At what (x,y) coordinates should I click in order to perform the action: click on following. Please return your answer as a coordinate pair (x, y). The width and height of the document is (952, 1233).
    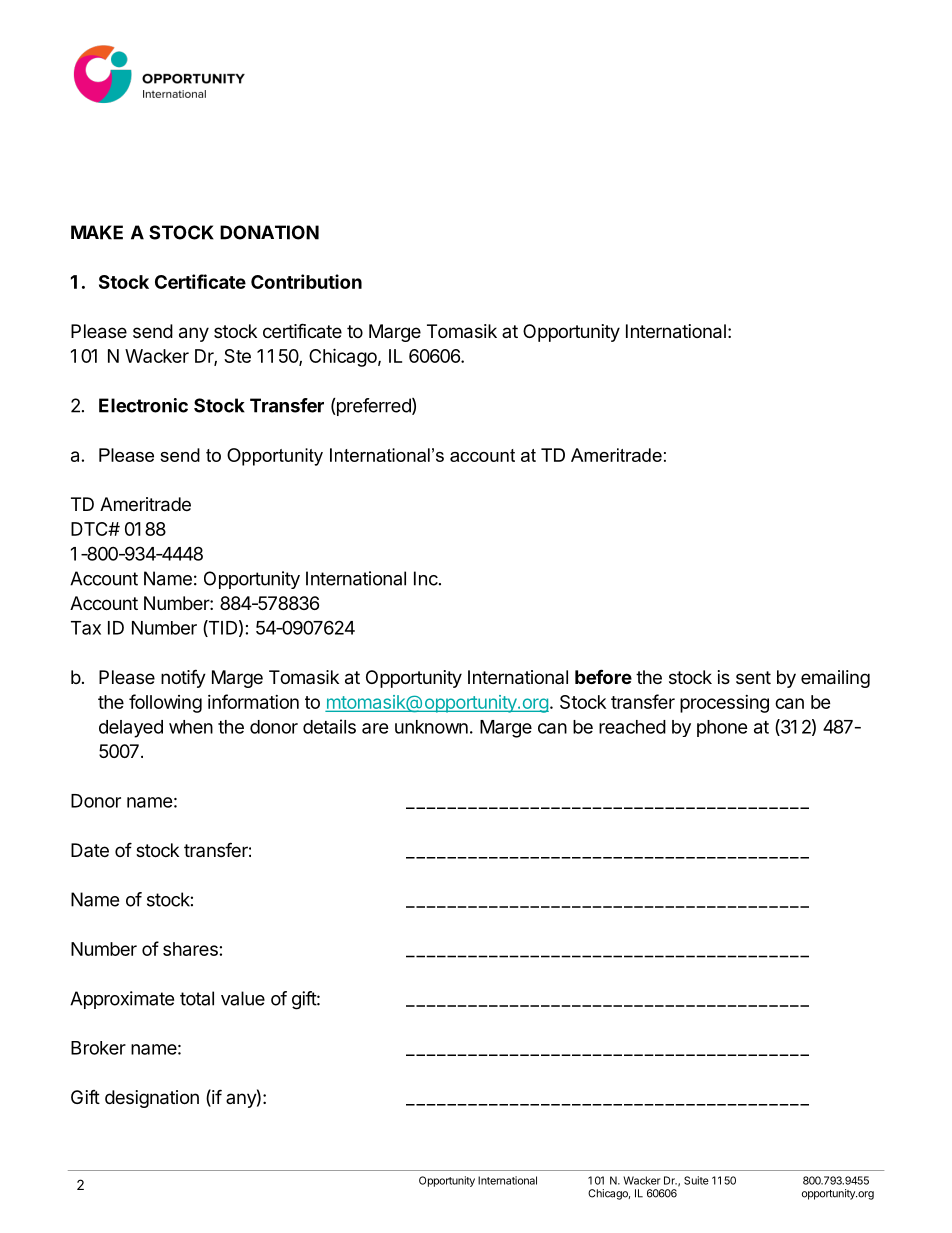
    Looking at the image, I should click on (165, 703).
